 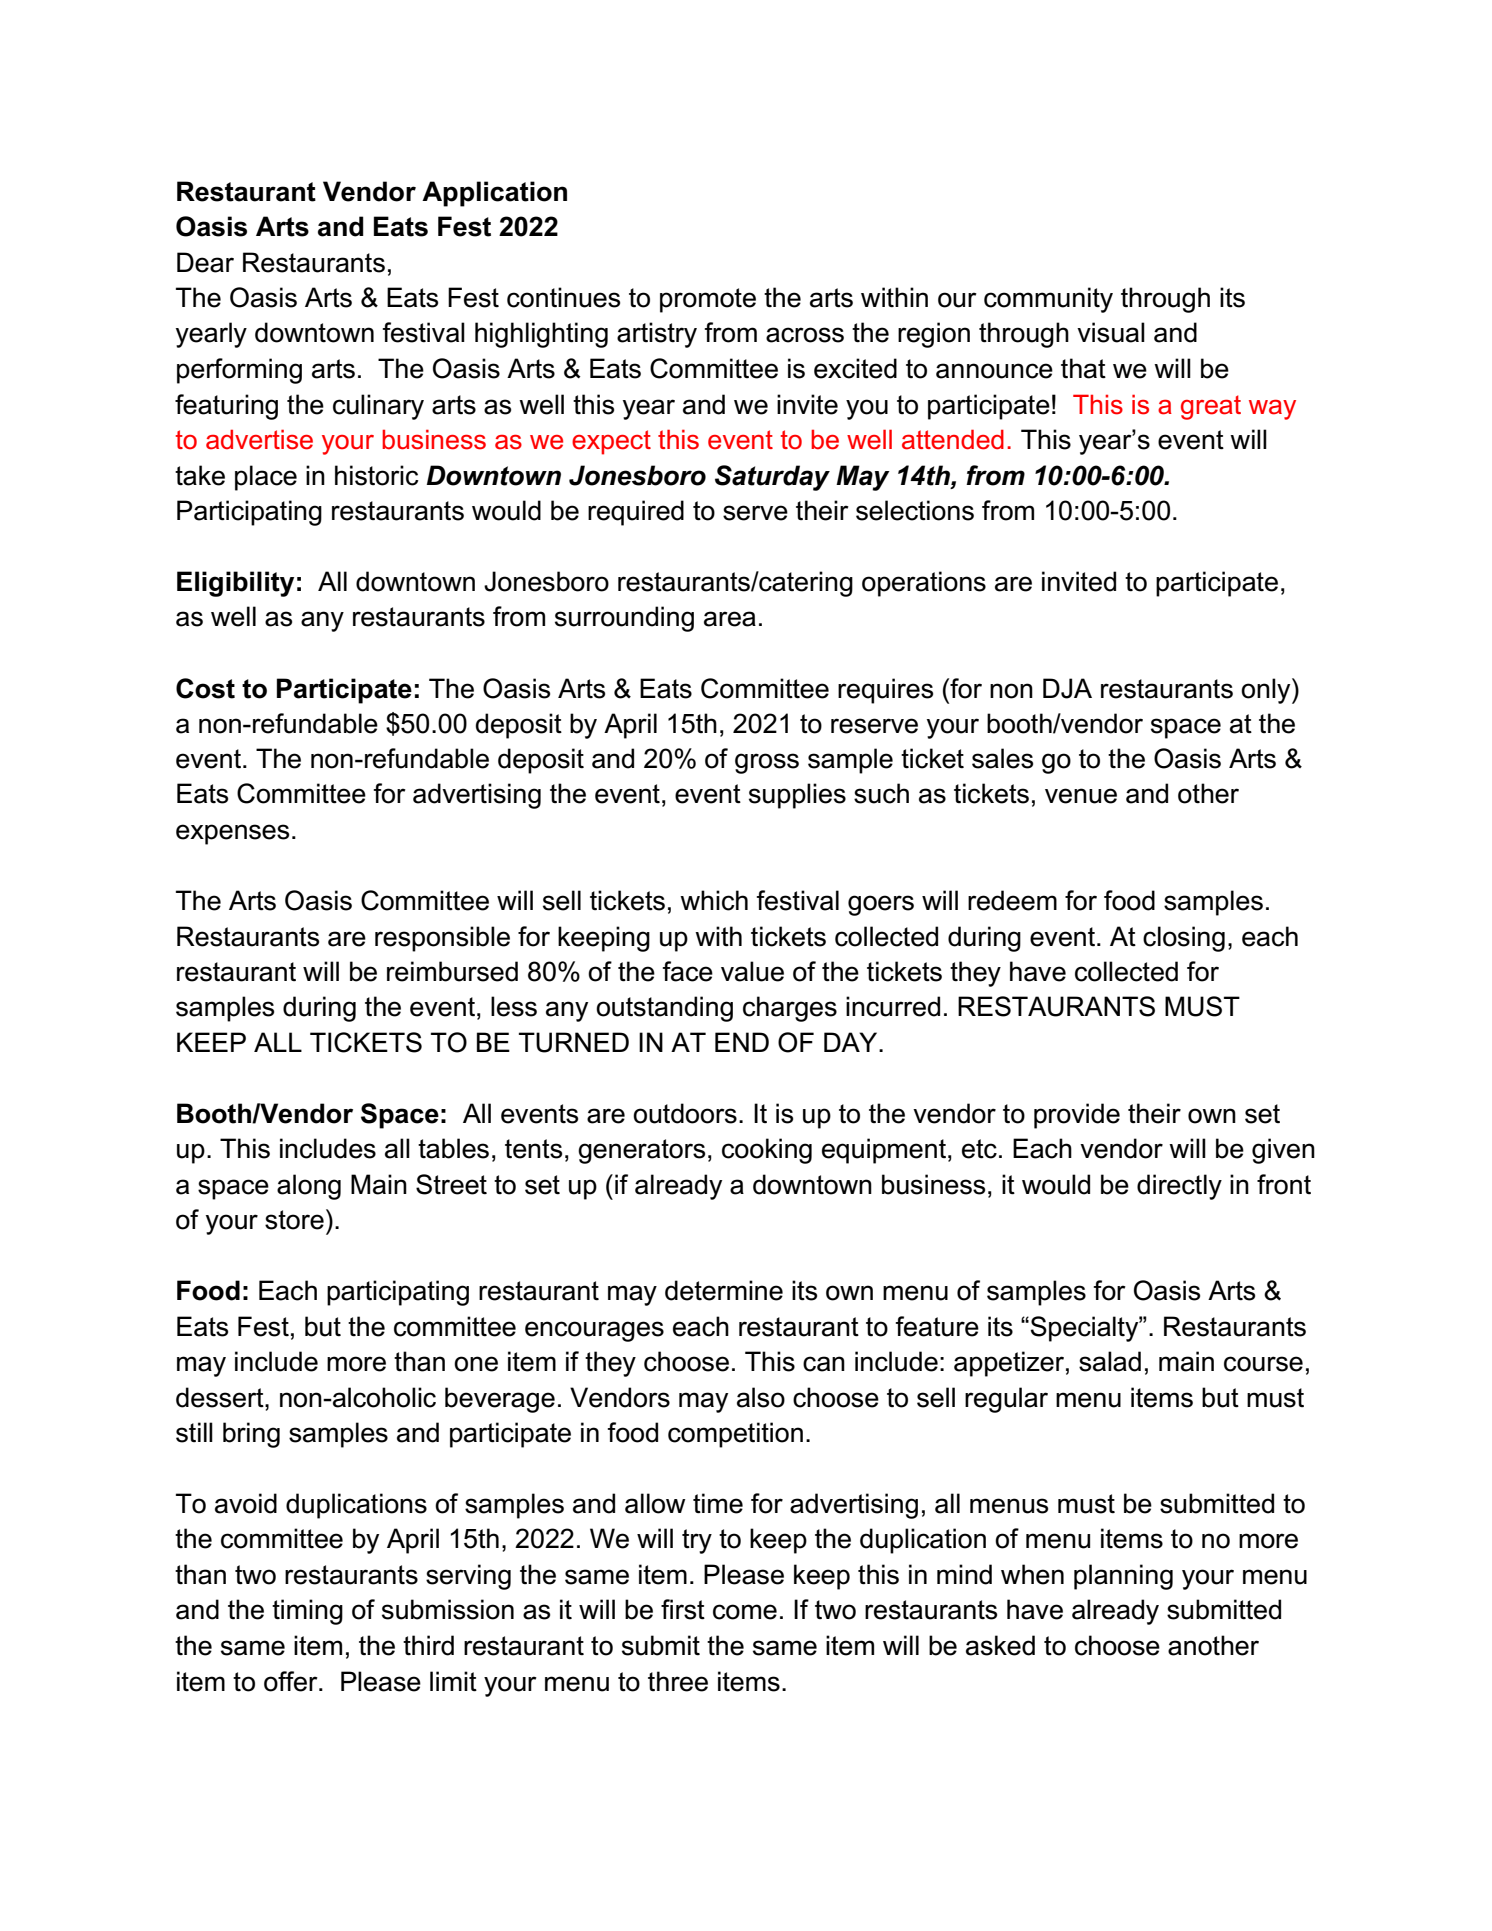 What do you see at coordinates (1123, 1577) in the screenshot?
I see `planning` at bounding box center [1123, 1577].
